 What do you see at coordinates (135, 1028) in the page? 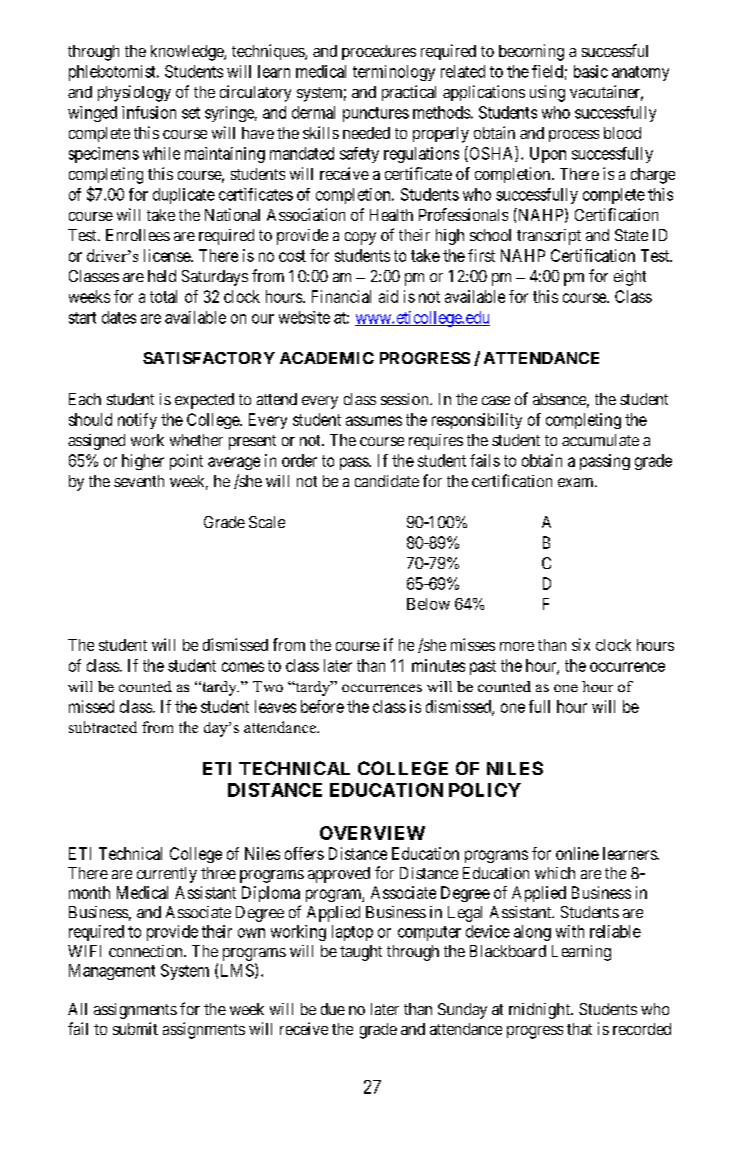
I see `submit` at bounding box center [135, 1028].
